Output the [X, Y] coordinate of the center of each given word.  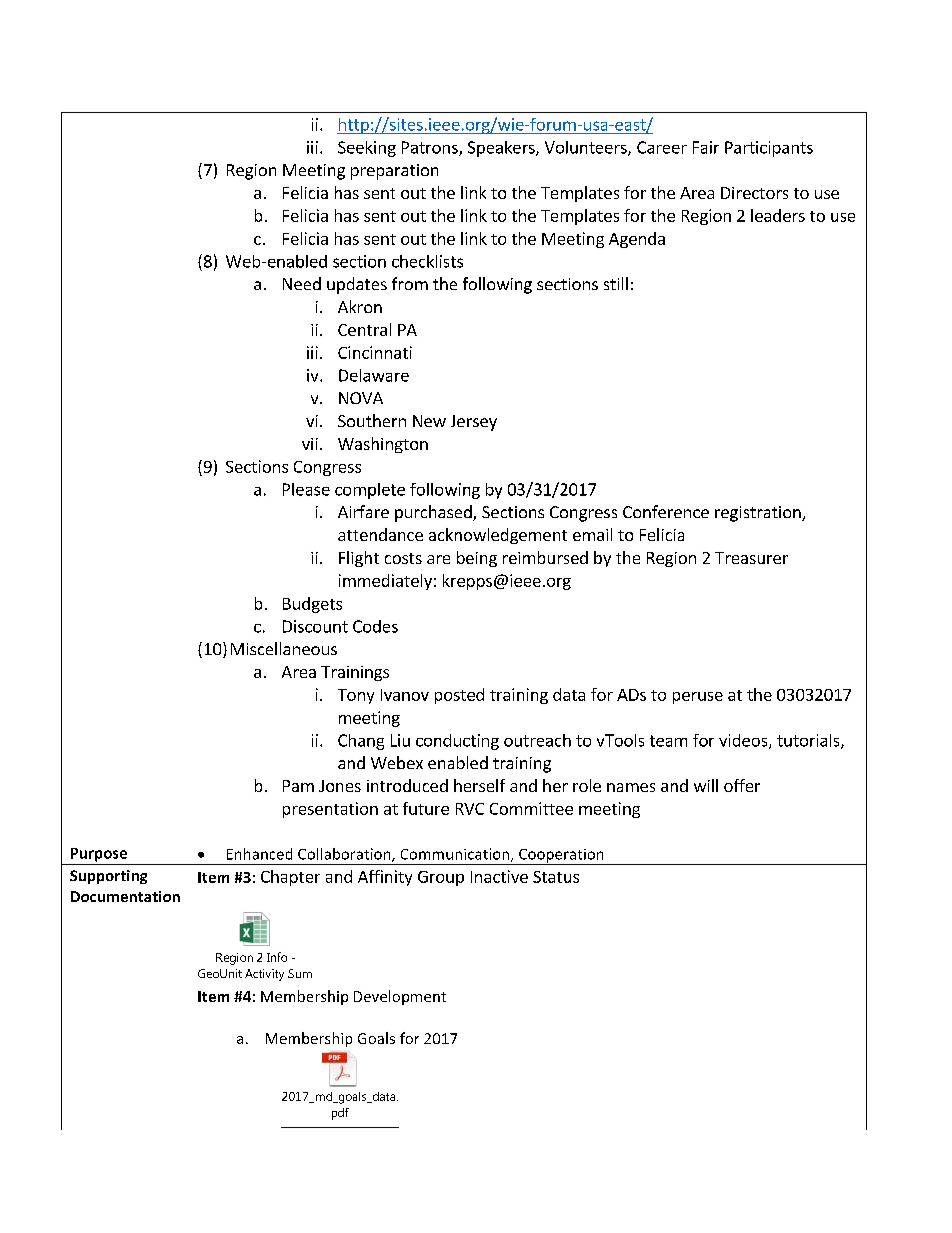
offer [742, 785]
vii [310, 444]
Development [400, 997]
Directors [754, 193]
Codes [375, 626]
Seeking [367, 149]
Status [556, 877]
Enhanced [259, 854]
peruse [698, 698]
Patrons [431, 148]
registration [759, 514]
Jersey [474, 423]
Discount [315, 626]
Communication [456, 855]
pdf [340, 1114]
